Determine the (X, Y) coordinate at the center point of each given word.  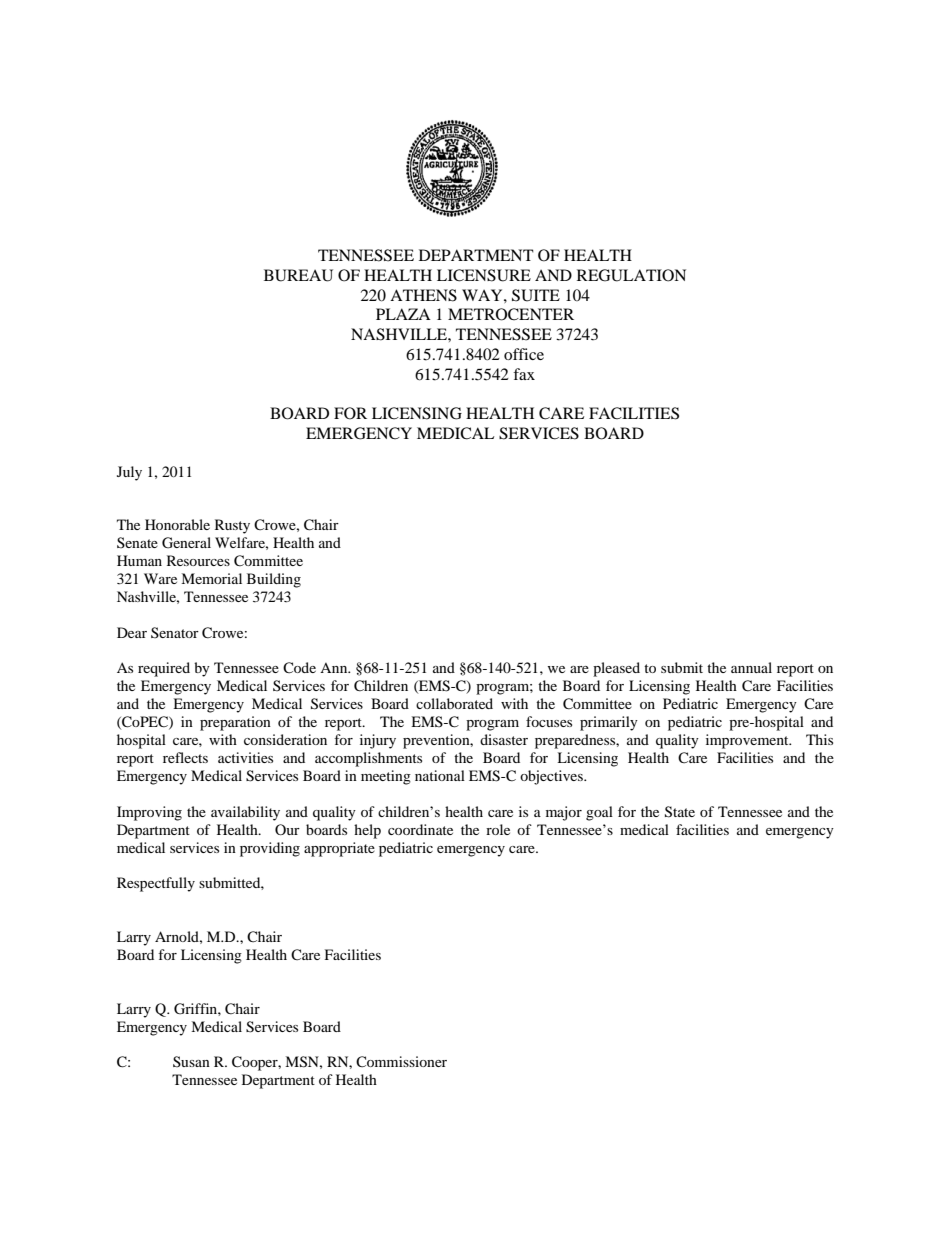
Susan (191, 1061)
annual (751, 667)
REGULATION (631, 275)
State (680, 812)
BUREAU (298, 275)
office (524, 354)
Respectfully (156, 884)
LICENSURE (484, 275)
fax (524, 374)
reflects (185, 757)
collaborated (454, 703)
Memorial (211, 578)
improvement (748, 741)
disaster (504, 739)
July (129, 473)
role (498, 829)
